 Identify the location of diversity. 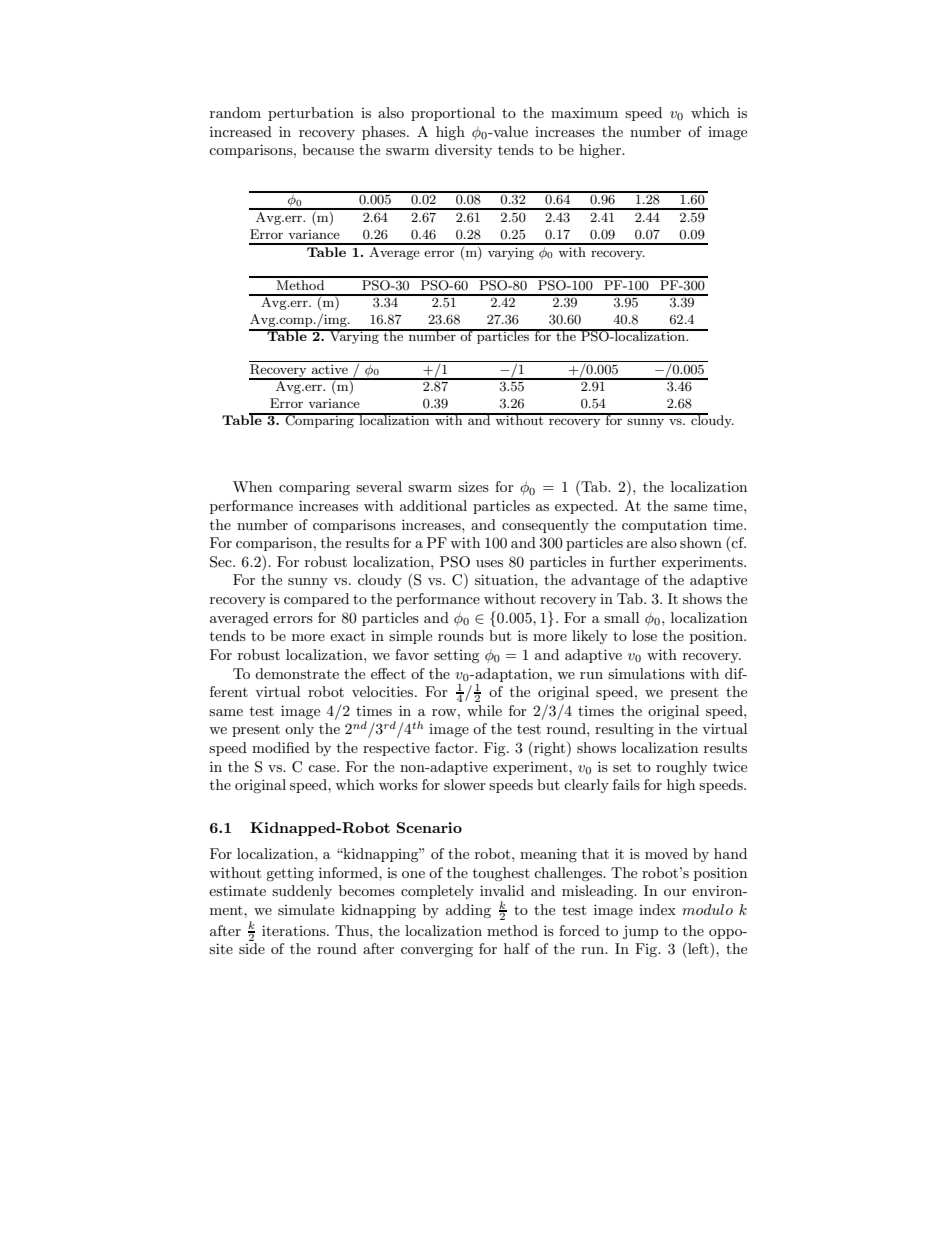
(463, 151).
